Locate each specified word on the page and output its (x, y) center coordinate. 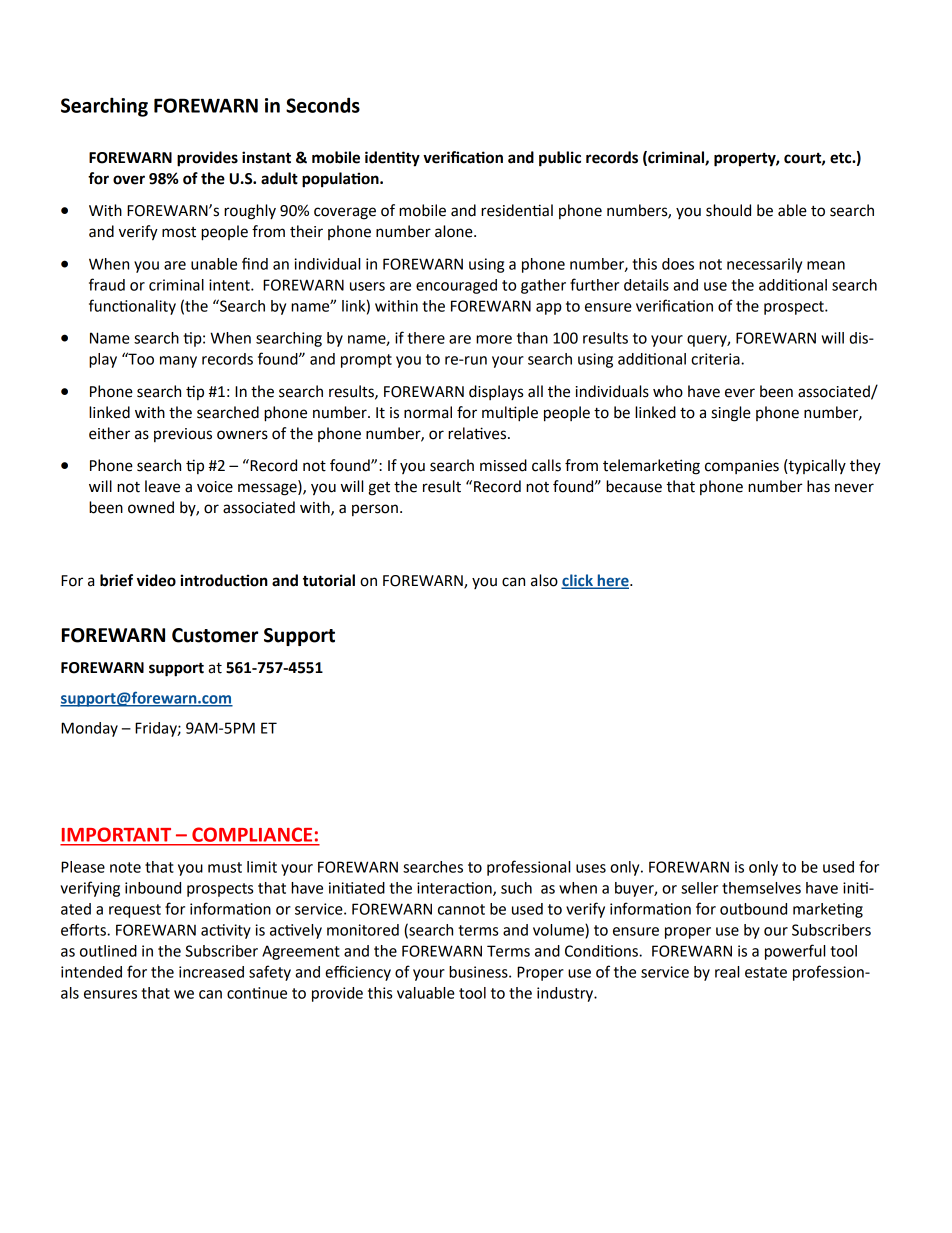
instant (266, 157)
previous (183, 435)
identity (392, 159)
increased (211, 972)
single (731, 414)
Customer (215, 635)
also (544, 580)
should (728, 210)
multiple (510, 414)
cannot (461, 909)
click (578, 581)
